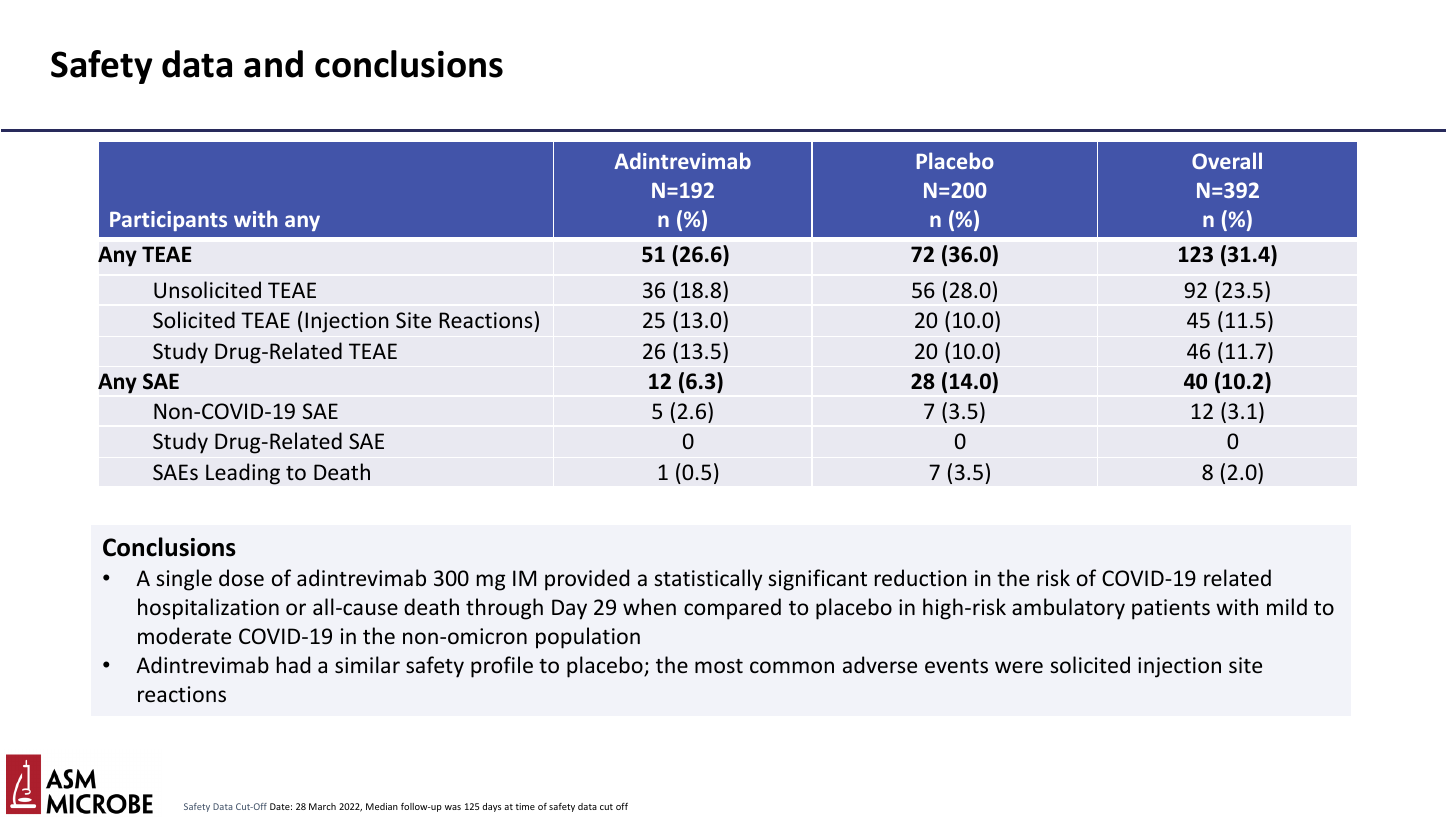 The height and width of the page is (819, 1456). What do you see at coordinates (708, 580) in the page?
I see `statistically` at bounding box center [708, 580].
